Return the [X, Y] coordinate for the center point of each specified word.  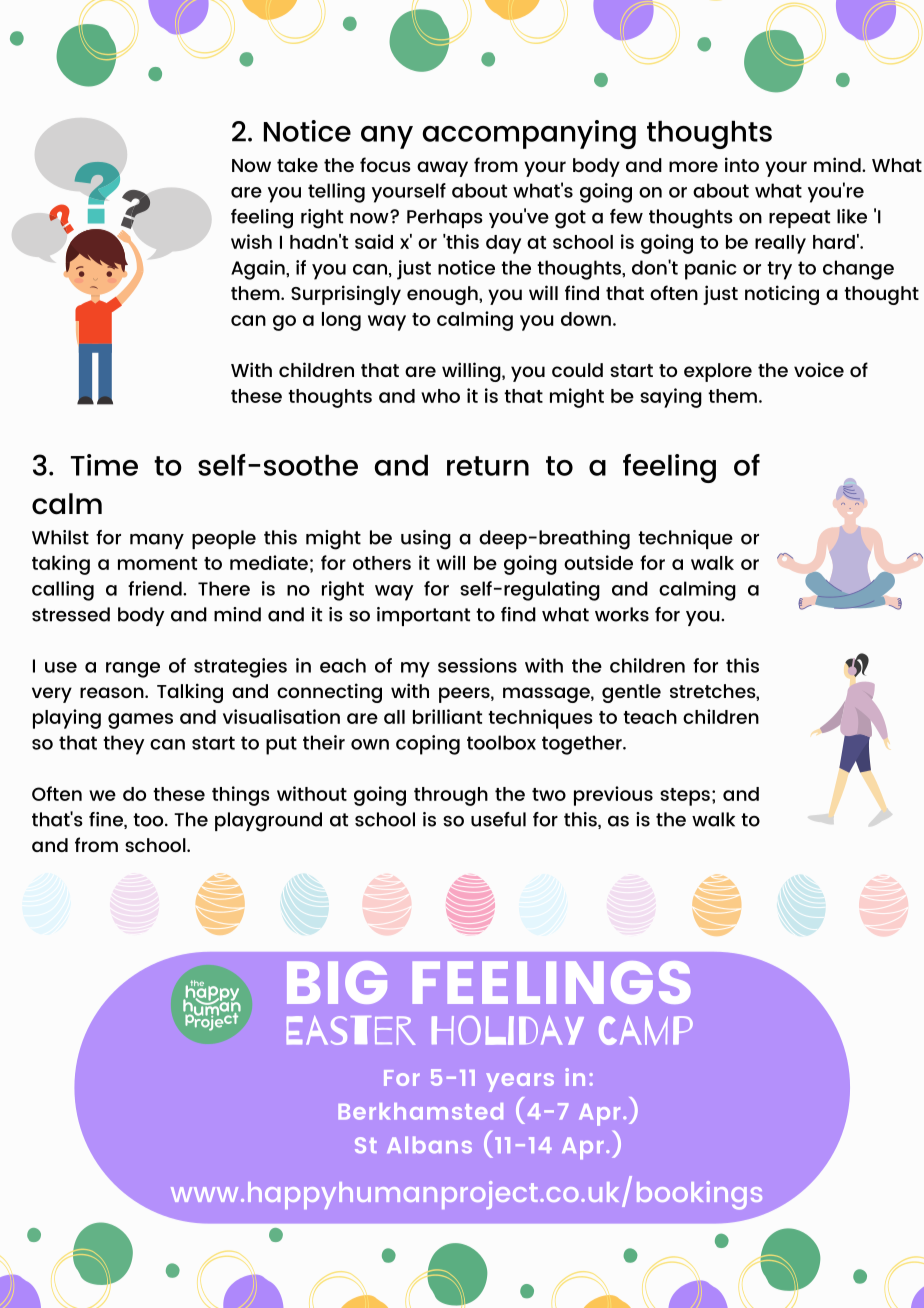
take [297, 165]
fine [107, 820]
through [451, 796]
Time [104, 465]
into [742, 164]
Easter [351, 1030]
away [442, 169]
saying [671, 398]
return [488, 466]
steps [685, 797]
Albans [429, 1144]
